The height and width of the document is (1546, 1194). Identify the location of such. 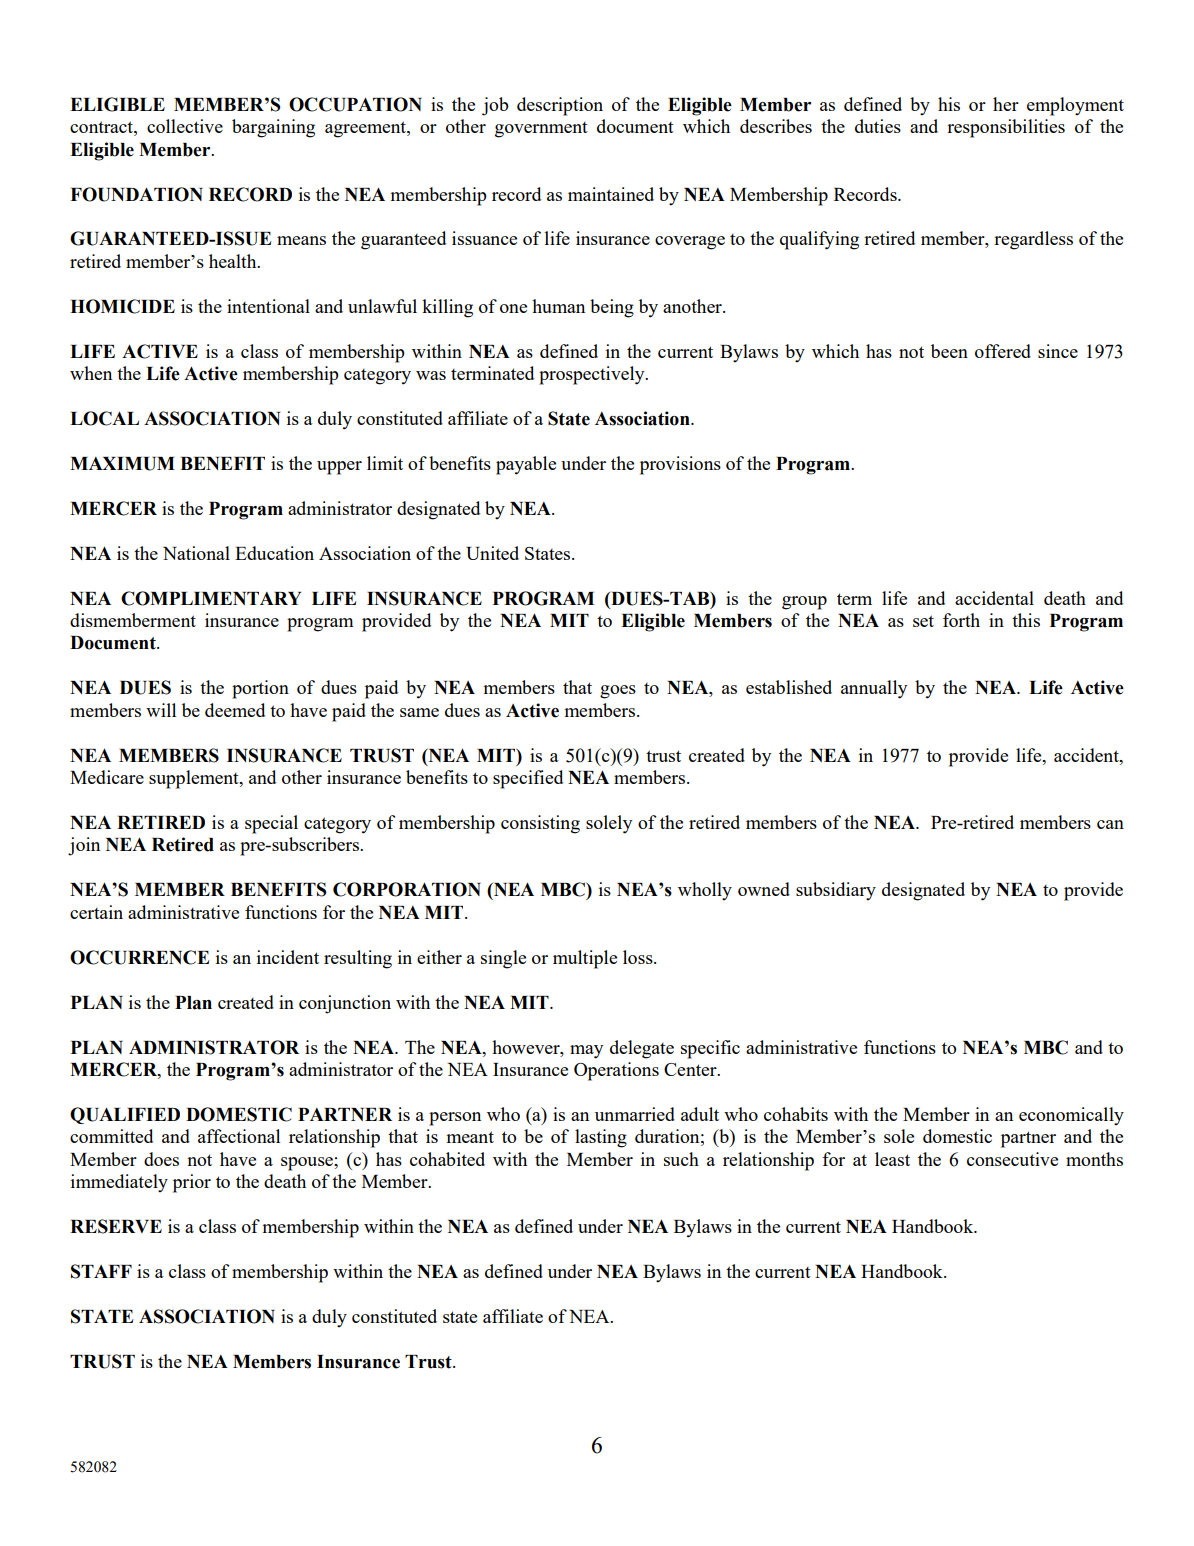
(681, 1159).
